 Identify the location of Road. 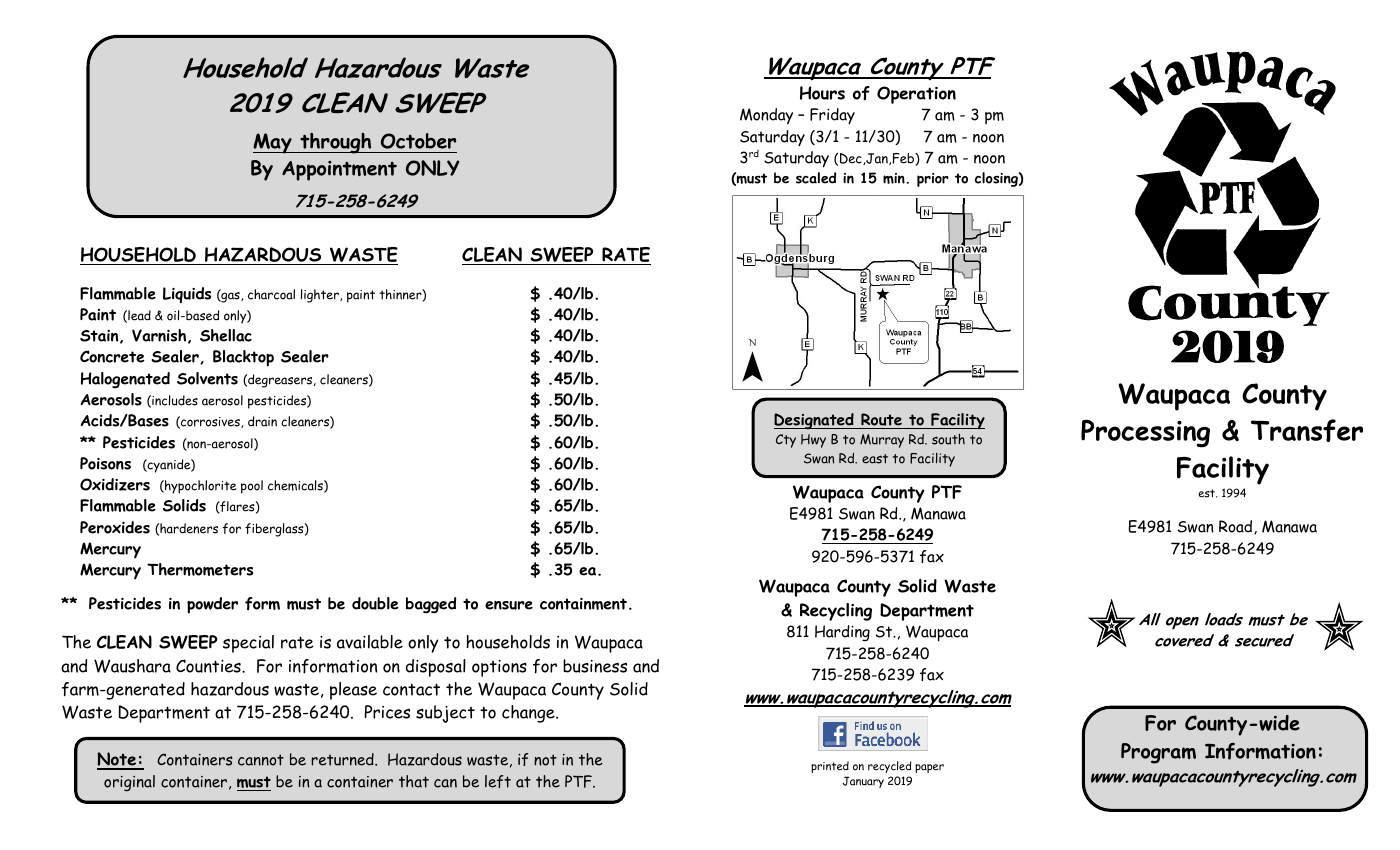
(1237, 527).
